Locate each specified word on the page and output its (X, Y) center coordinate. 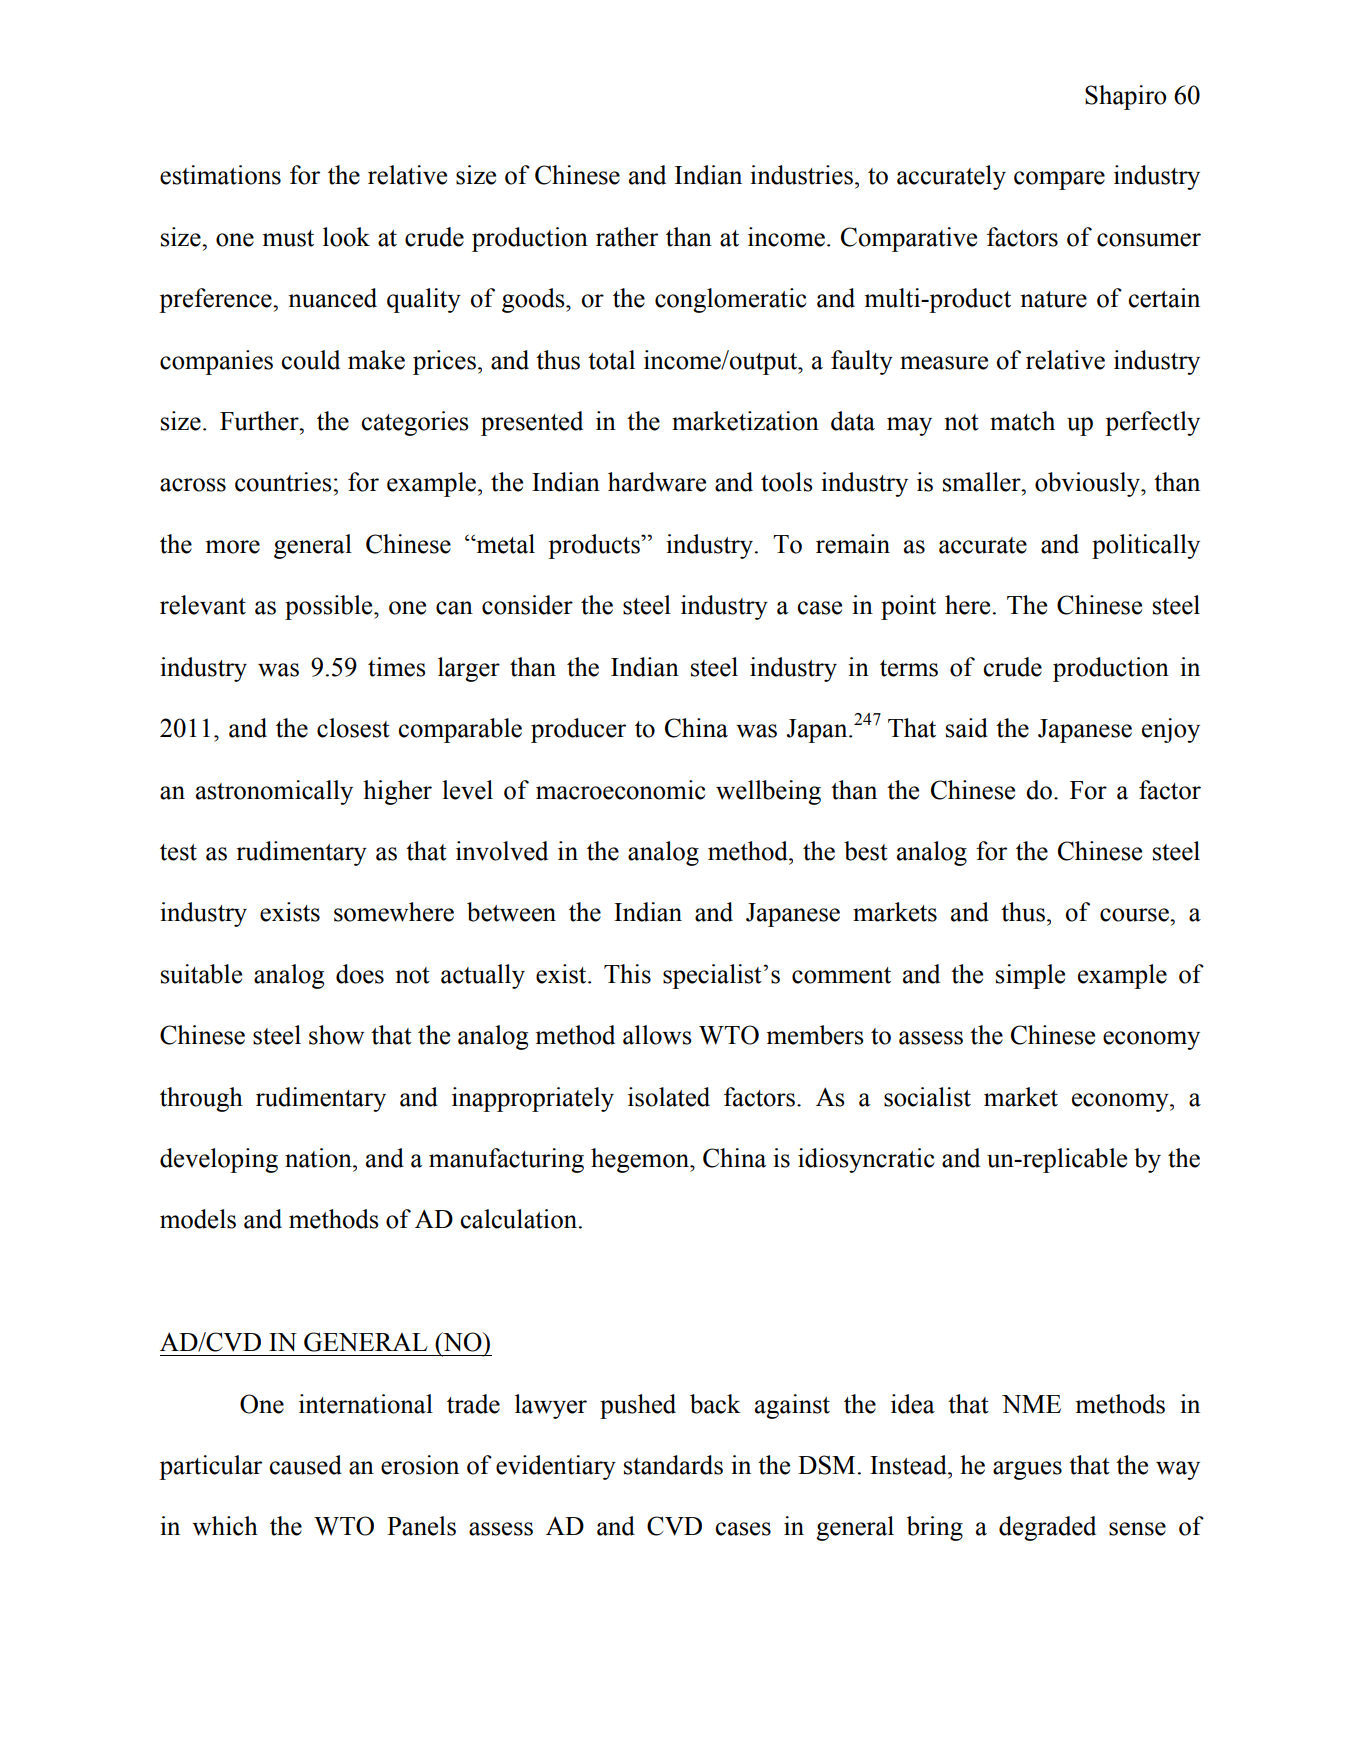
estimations (220, 175)
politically (1146, 546)
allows (657, 1035)
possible (330, 607)
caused (305, 1465)
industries (801, 175)
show (336, 1035)
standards (673, 1465)
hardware (657, 482)
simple (1030, 976)
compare (1059, 180)
